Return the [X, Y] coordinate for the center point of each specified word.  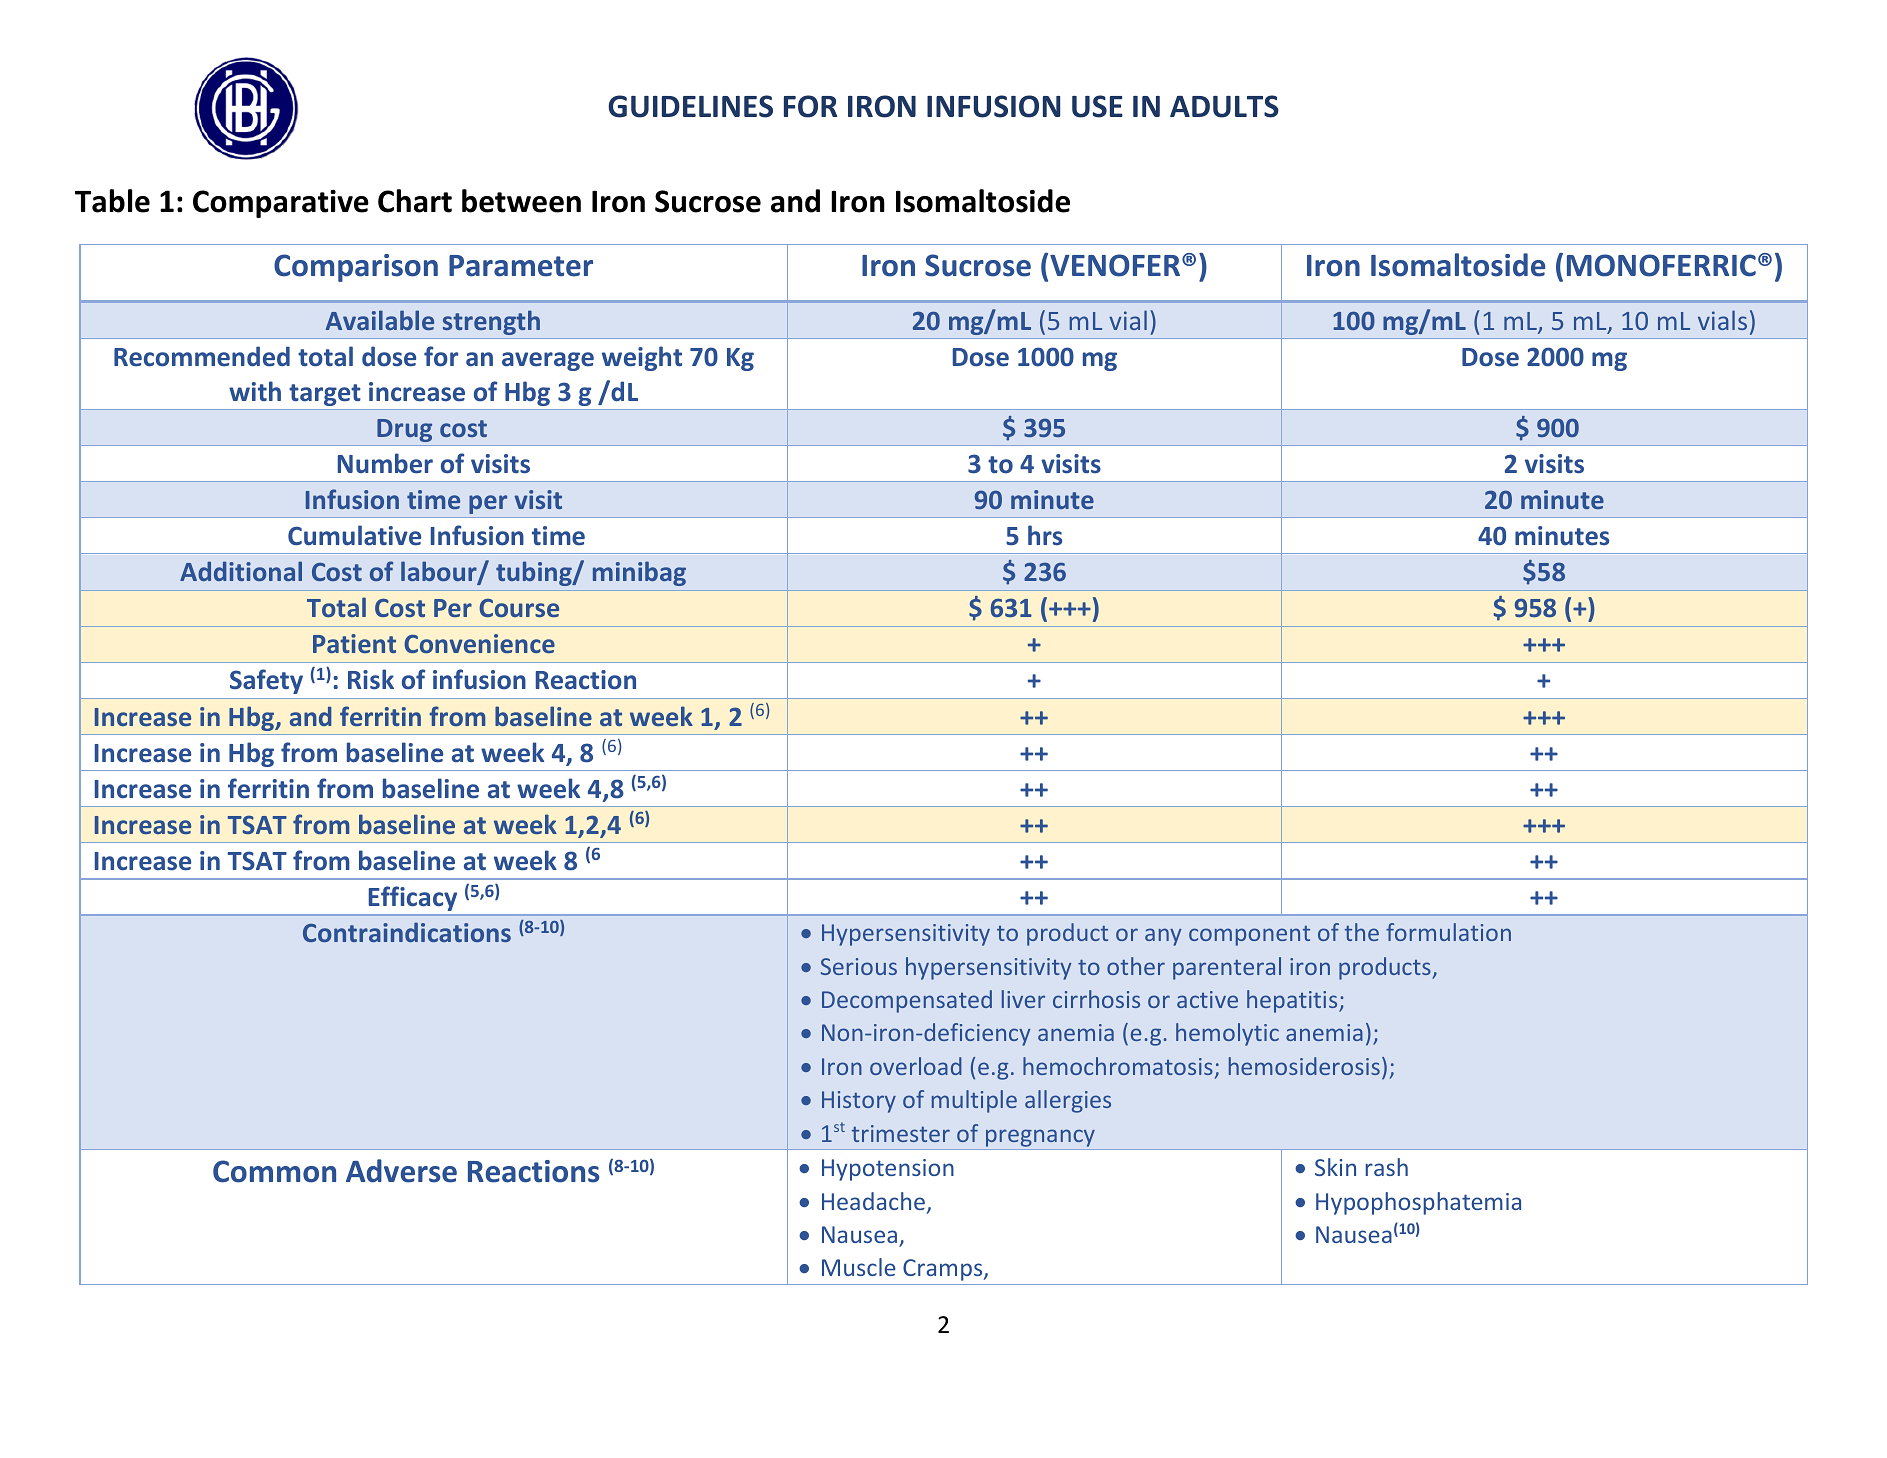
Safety [266, 681]
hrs [1045, 535]
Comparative [281, 204]
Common [274, 1171]
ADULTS [1224, 106]
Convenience [479, 643]
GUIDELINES [690, 106]
